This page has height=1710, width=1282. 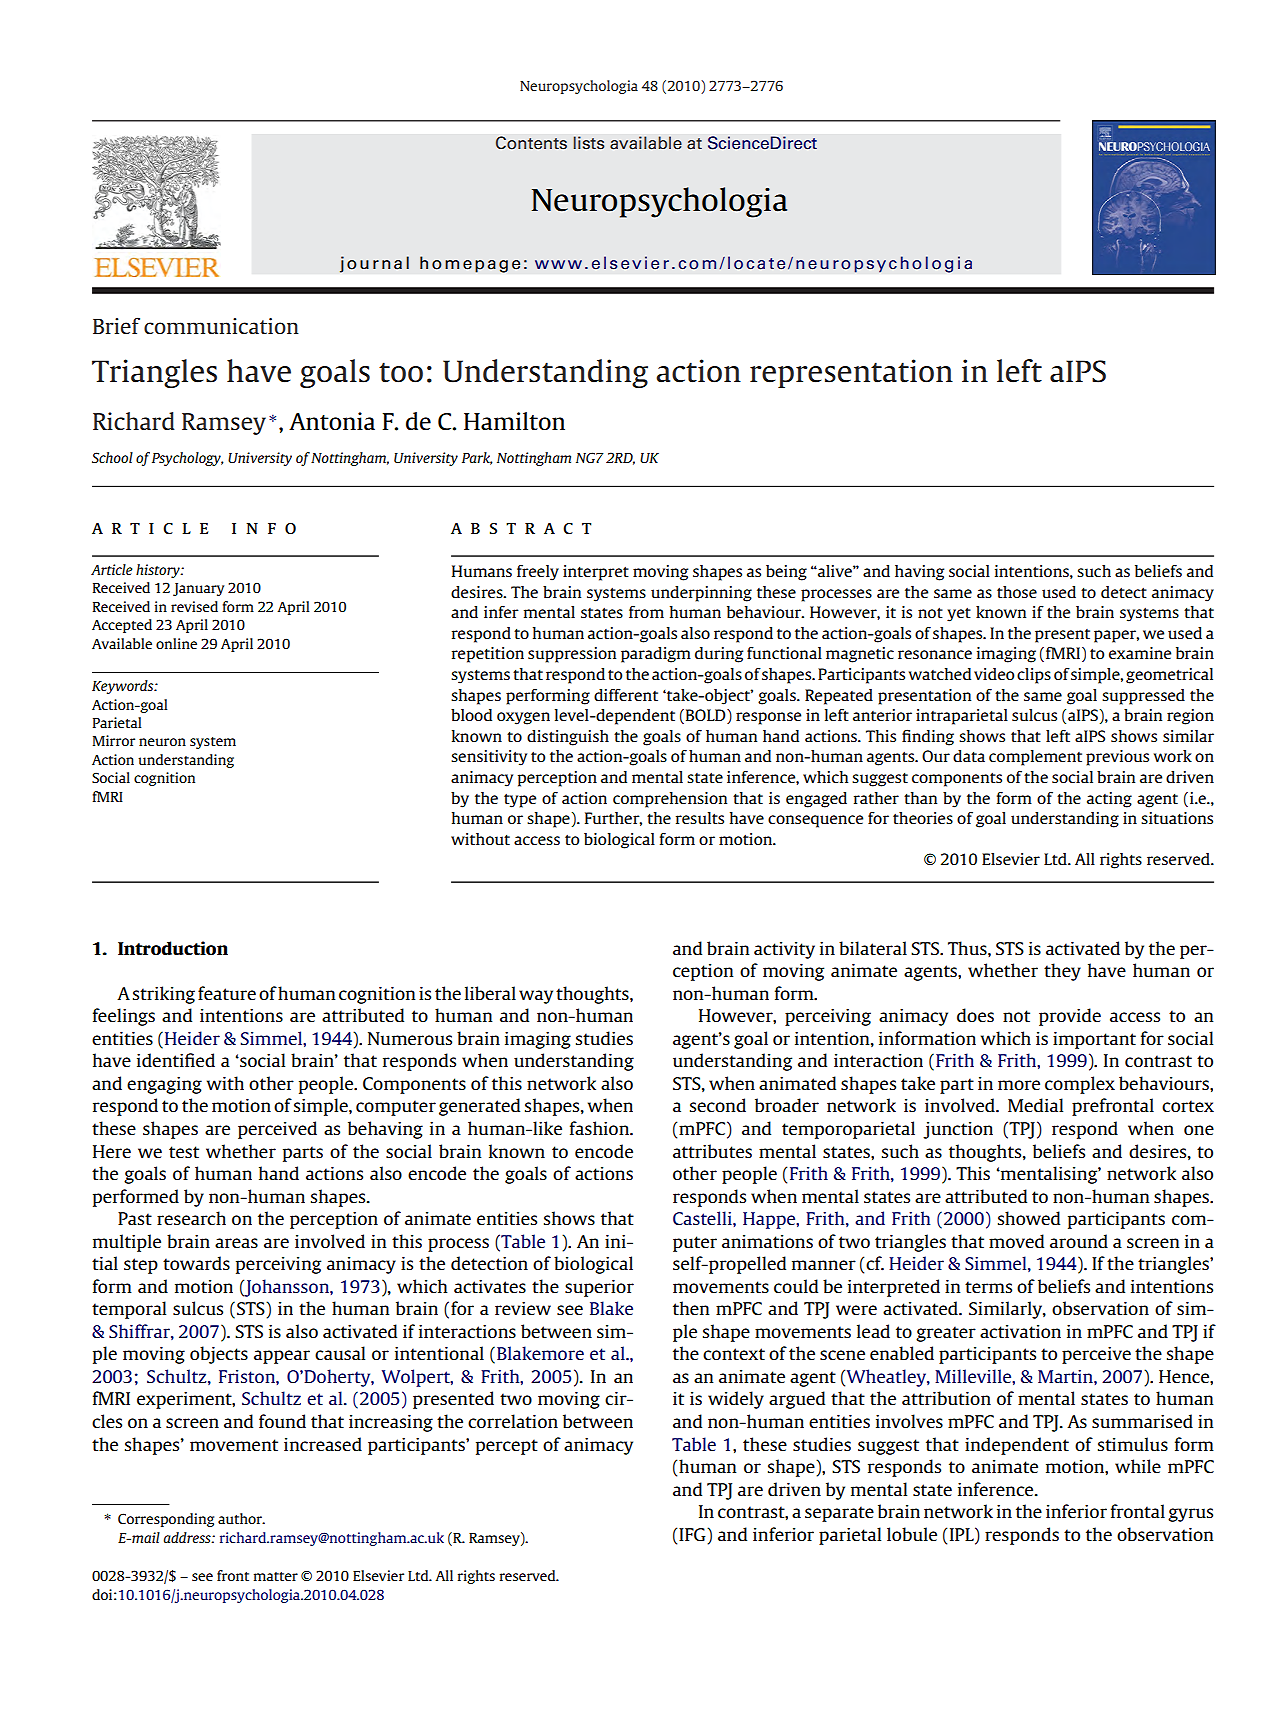 I want to click on acting, so click(x=1109, y=800).
